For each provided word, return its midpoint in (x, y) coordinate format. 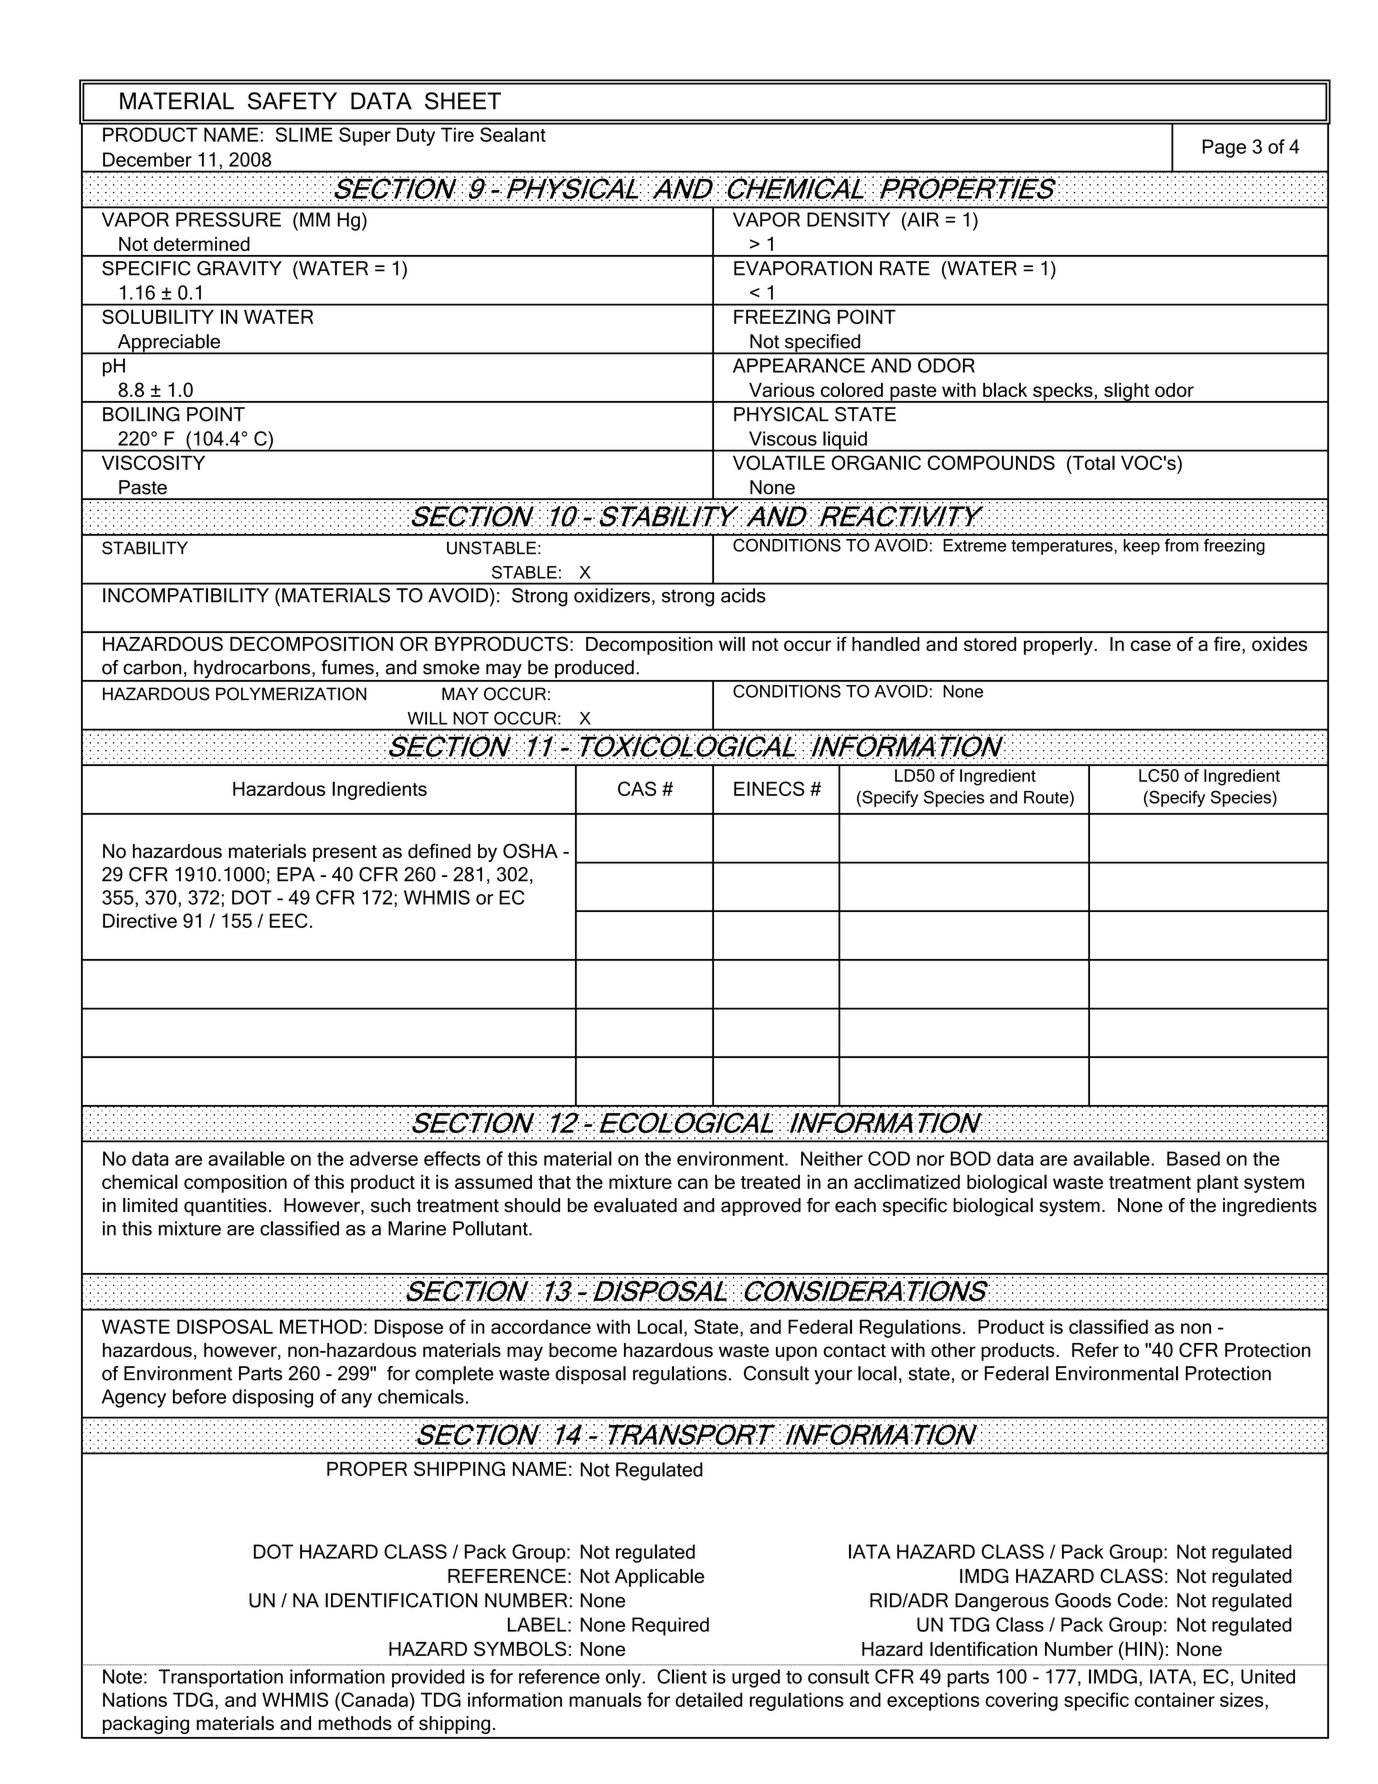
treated (770, 1182)
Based (1193, 1158)
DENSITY (848, 219)
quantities (225, 1207)
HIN (1140, 1649)
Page (1224, 148)
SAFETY (292, 101)
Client (682, 1676)
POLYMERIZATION (291, 694)
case (1151, 645)
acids (743, 595)
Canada (373, 1699)
